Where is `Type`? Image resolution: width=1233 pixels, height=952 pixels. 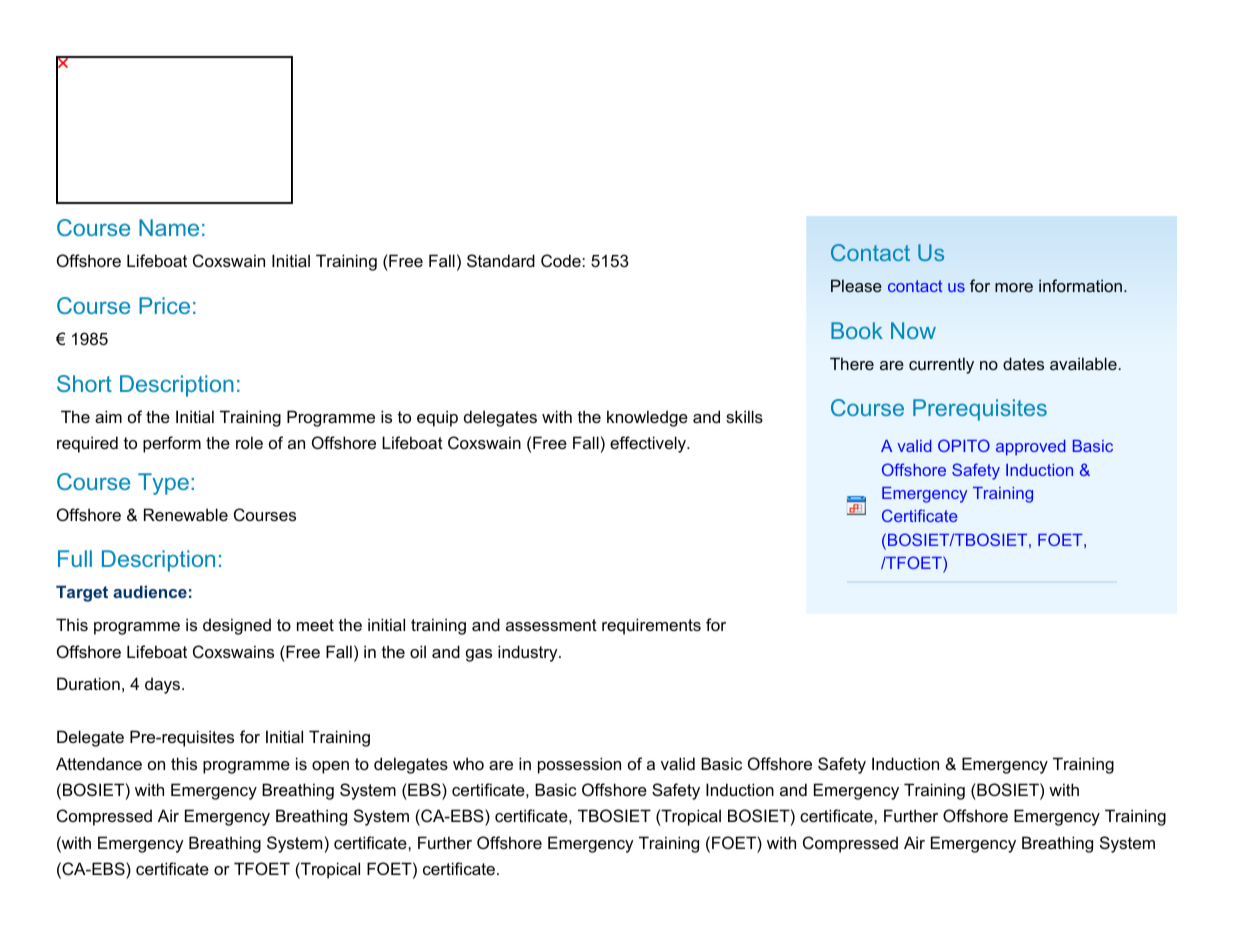
Type is located at coordinates (163, 484).
